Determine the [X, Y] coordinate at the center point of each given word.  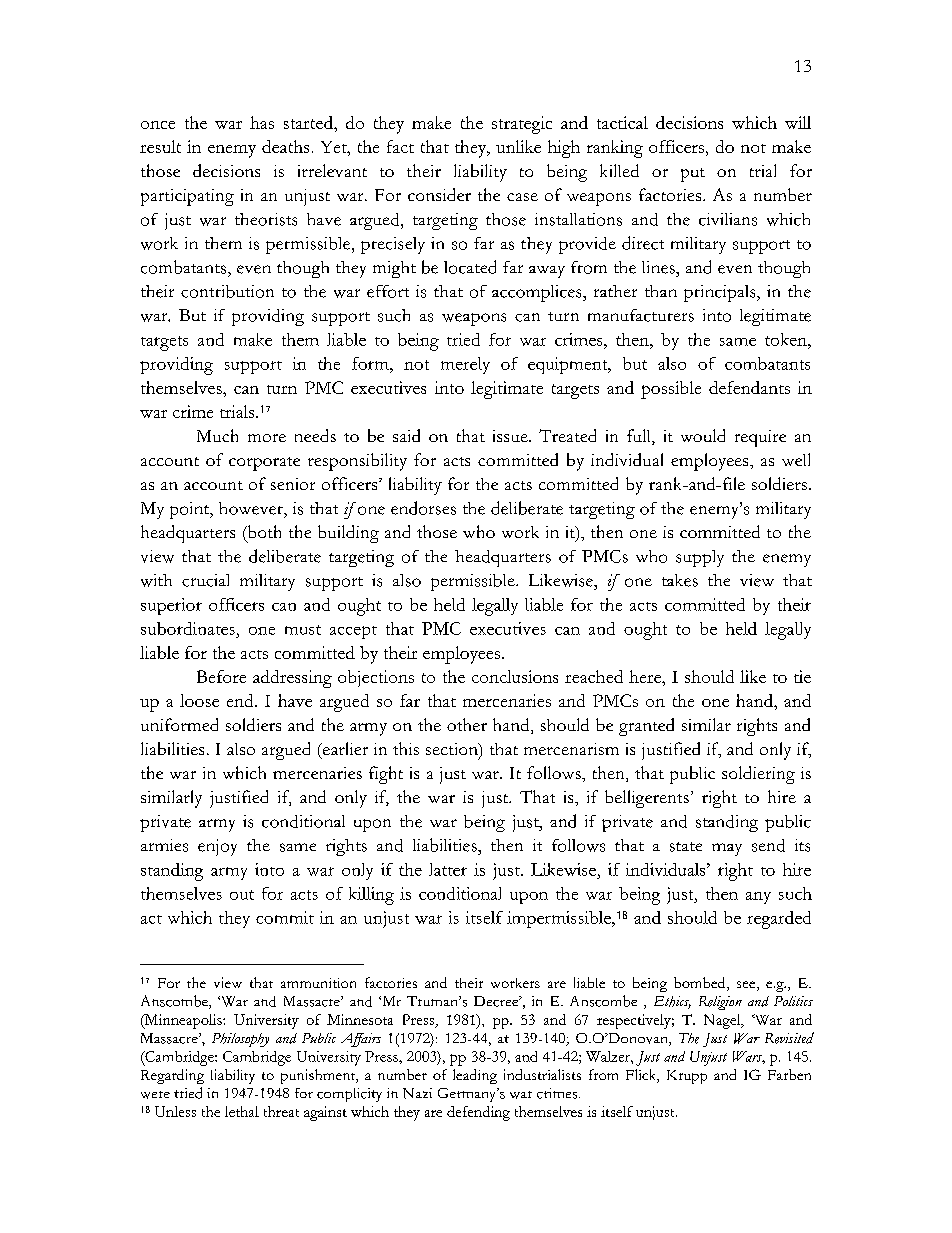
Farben [789, 1074]
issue [511, 436]
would [703, 435]
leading [475, 1076]
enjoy [217, 847]
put [693, 175]
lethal [242, 1111]
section [453, 750]
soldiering [758, 775]
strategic [522, 125]
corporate [264, 464]
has [262, 122]
